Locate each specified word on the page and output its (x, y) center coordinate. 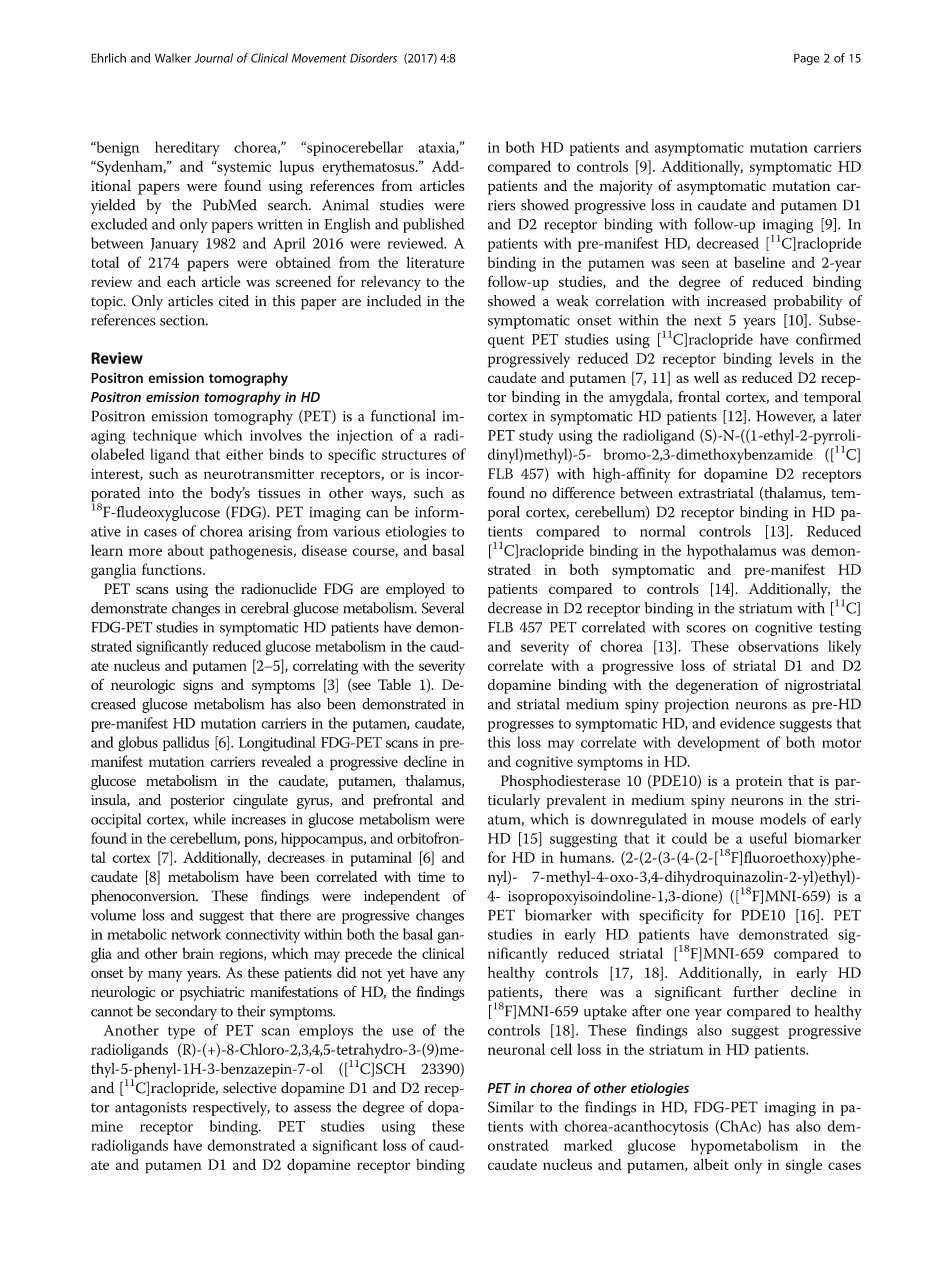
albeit (711, 1164)
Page (807, 59)
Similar (511, 1107)
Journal (213, 58)
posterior (197, 802)
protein (759, 783)
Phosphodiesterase (560, 782)
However (786, 416)
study (536, 436)
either (244, 454)
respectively (231, 1108)
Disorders (373, 58)
